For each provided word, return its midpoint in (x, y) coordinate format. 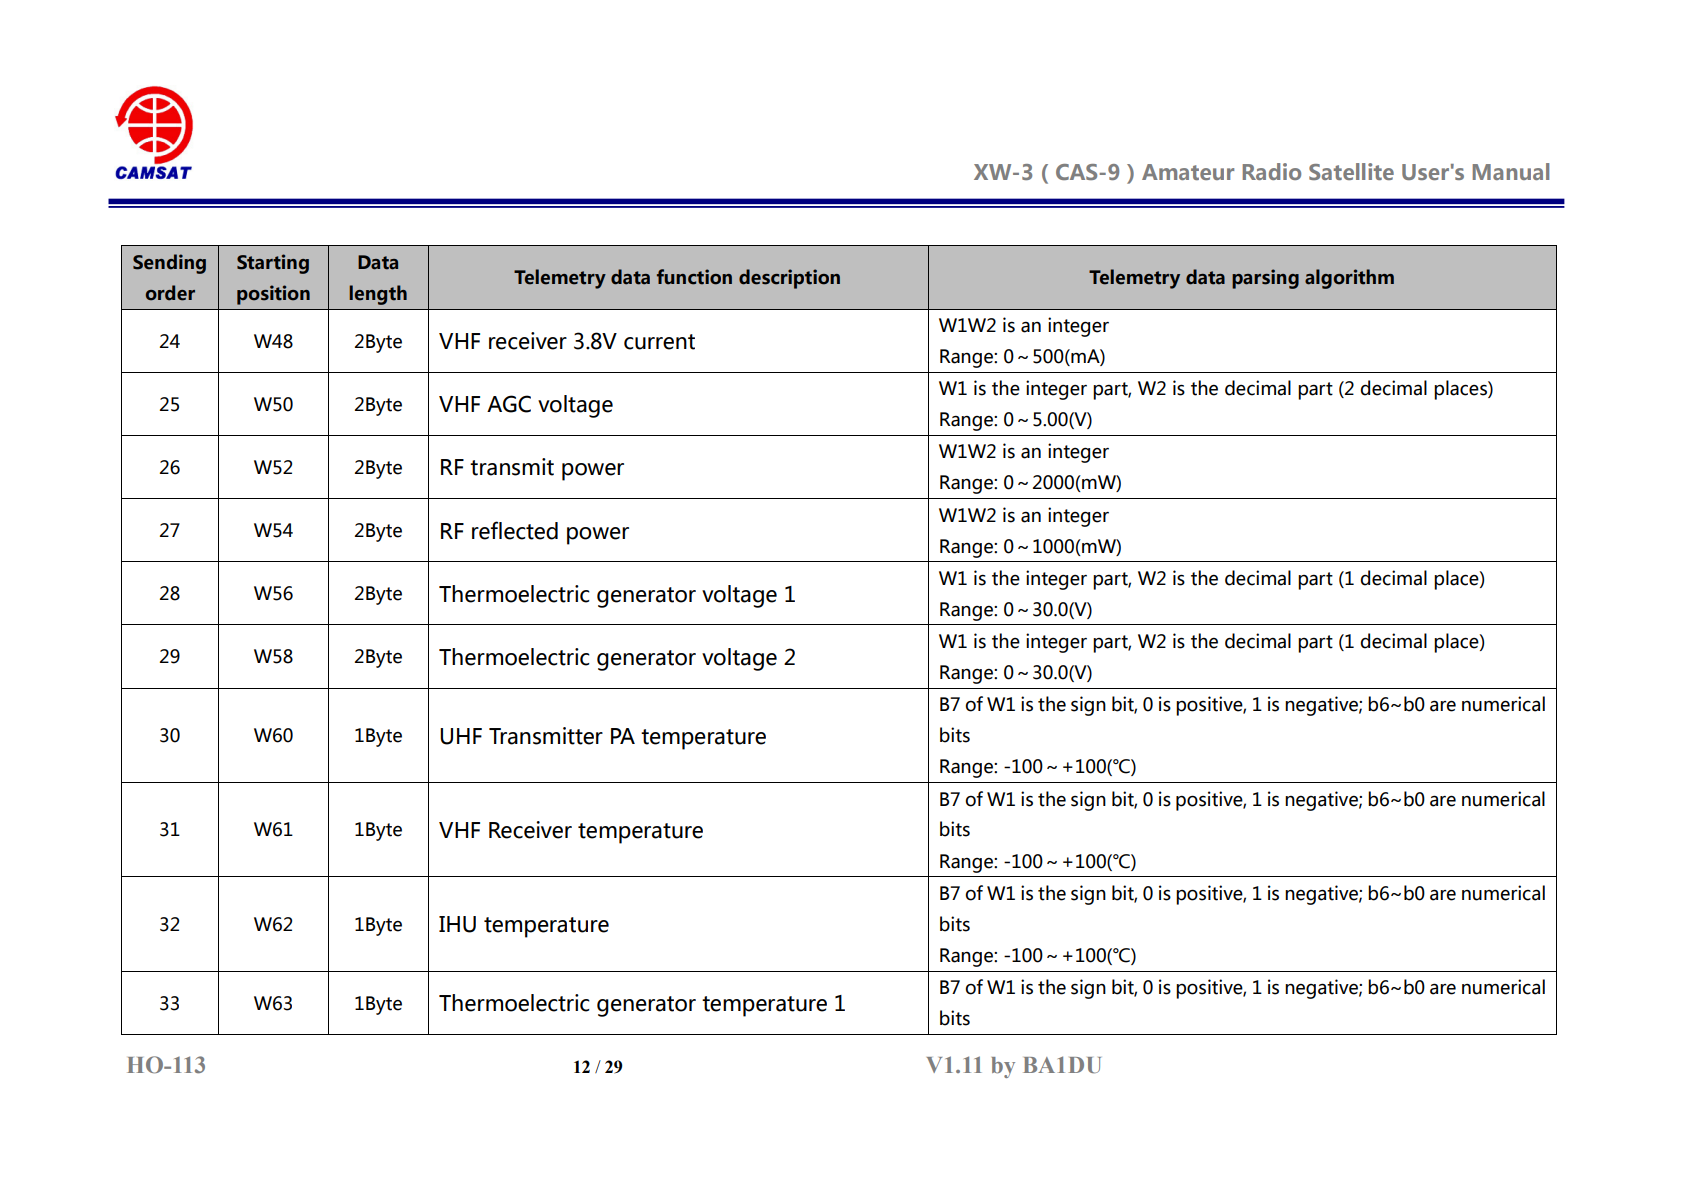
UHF (461, 736)
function (694, 277)
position (273, 295)
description (789, 279)
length (378, 295)
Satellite (1351, 171)
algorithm (1349, 279)
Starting (273, 264)
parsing (1265, 279)
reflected (515, 530)
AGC (509, 404)
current (659, 342)
